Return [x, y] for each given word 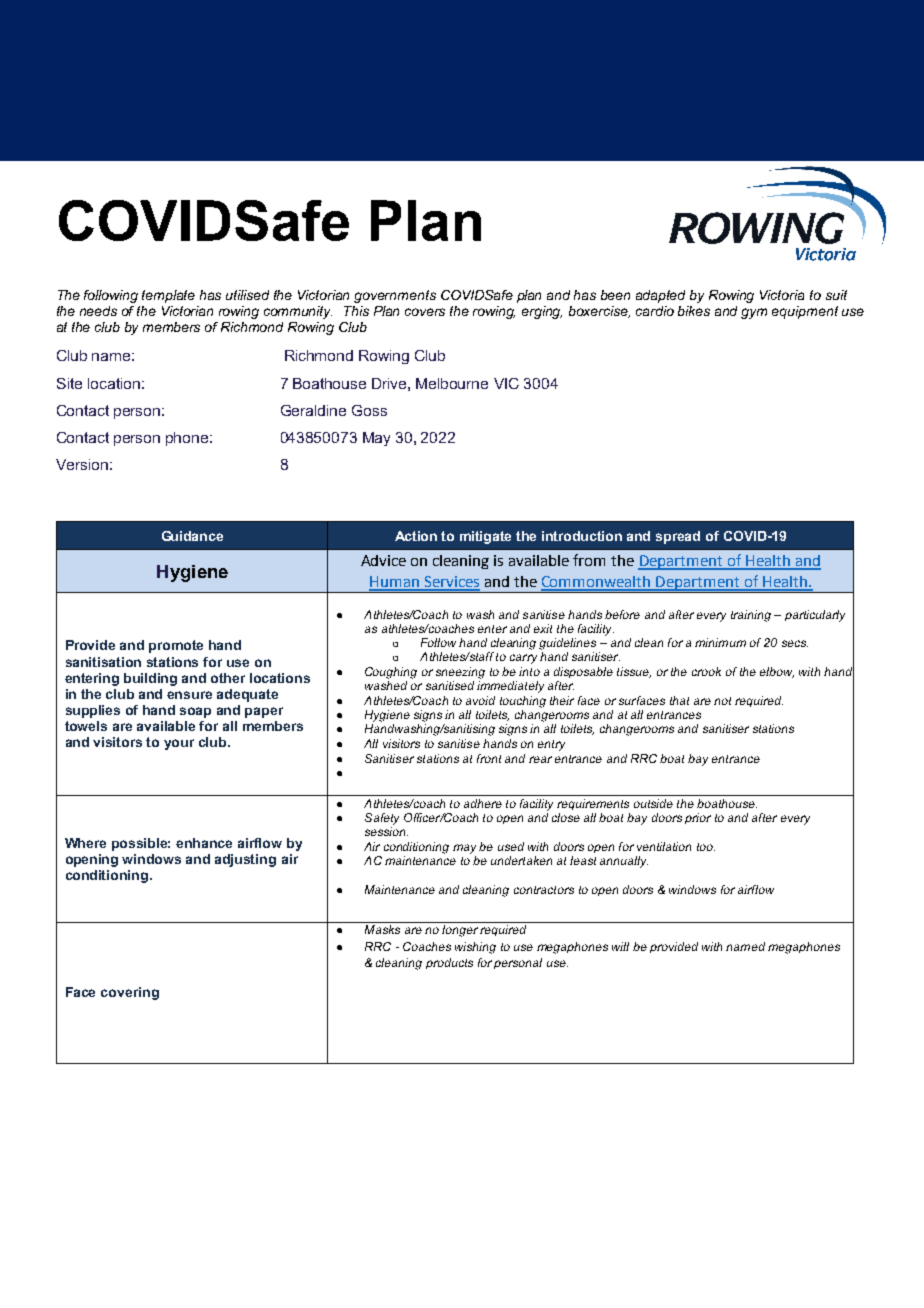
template [168, 296]
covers [425, 312]
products [449, 963]
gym [754, 313]
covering [130, 993]
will [620, 946]
